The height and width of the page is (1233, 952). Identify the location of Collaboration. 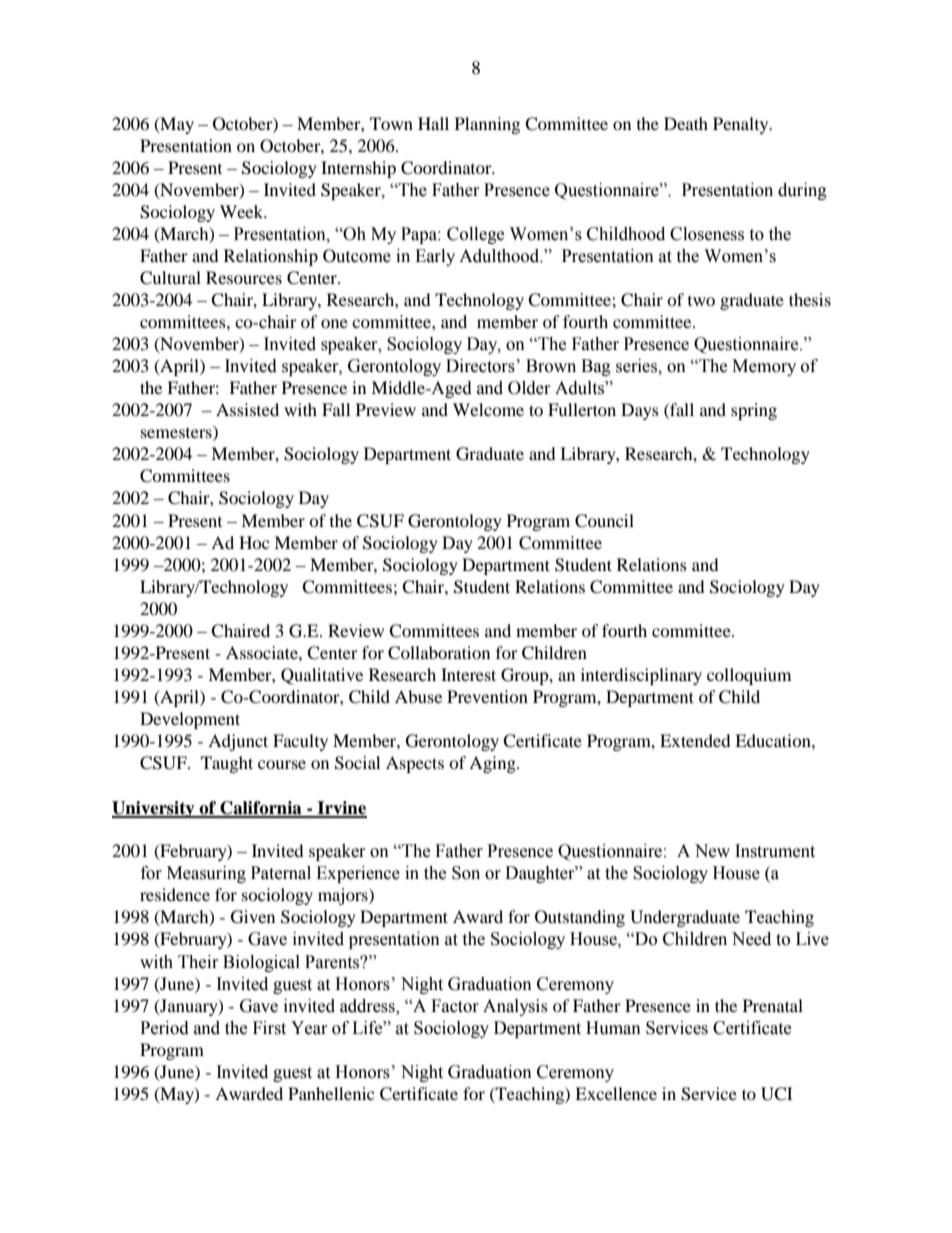
(439, 653).
